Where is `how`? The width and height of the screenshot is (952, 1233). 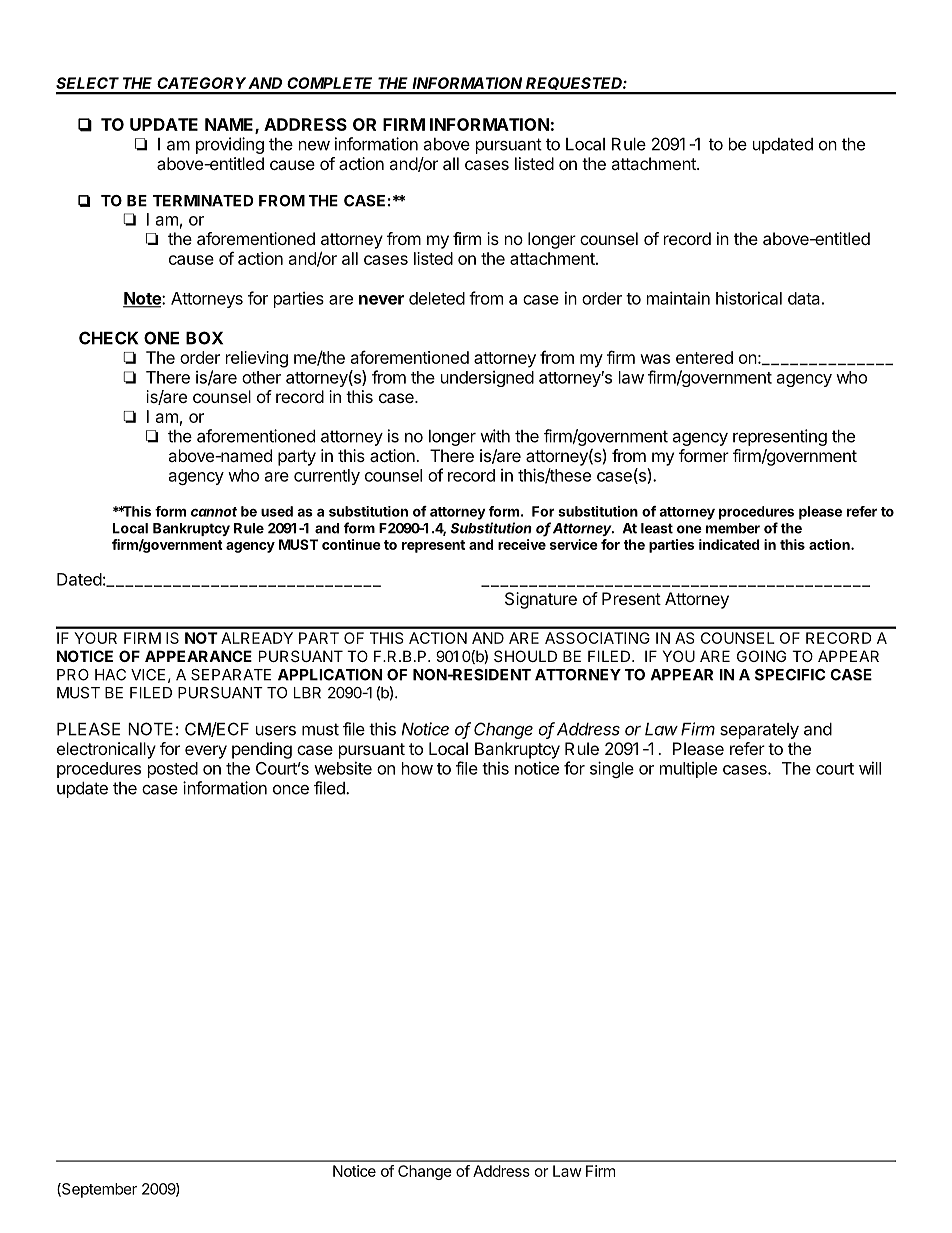
how is located at coordinates (417, 768).
